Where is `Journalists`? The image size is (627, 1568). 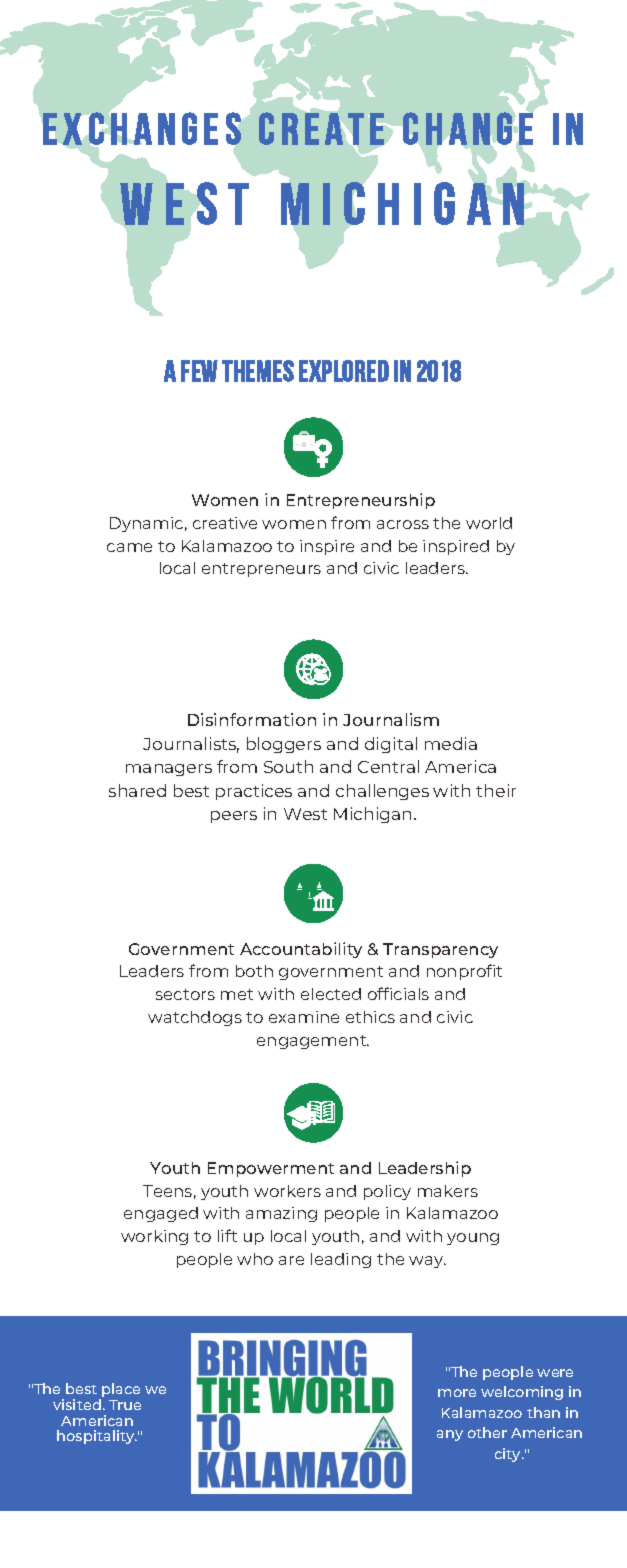 Journalists is located at coordinates (191, 745).
